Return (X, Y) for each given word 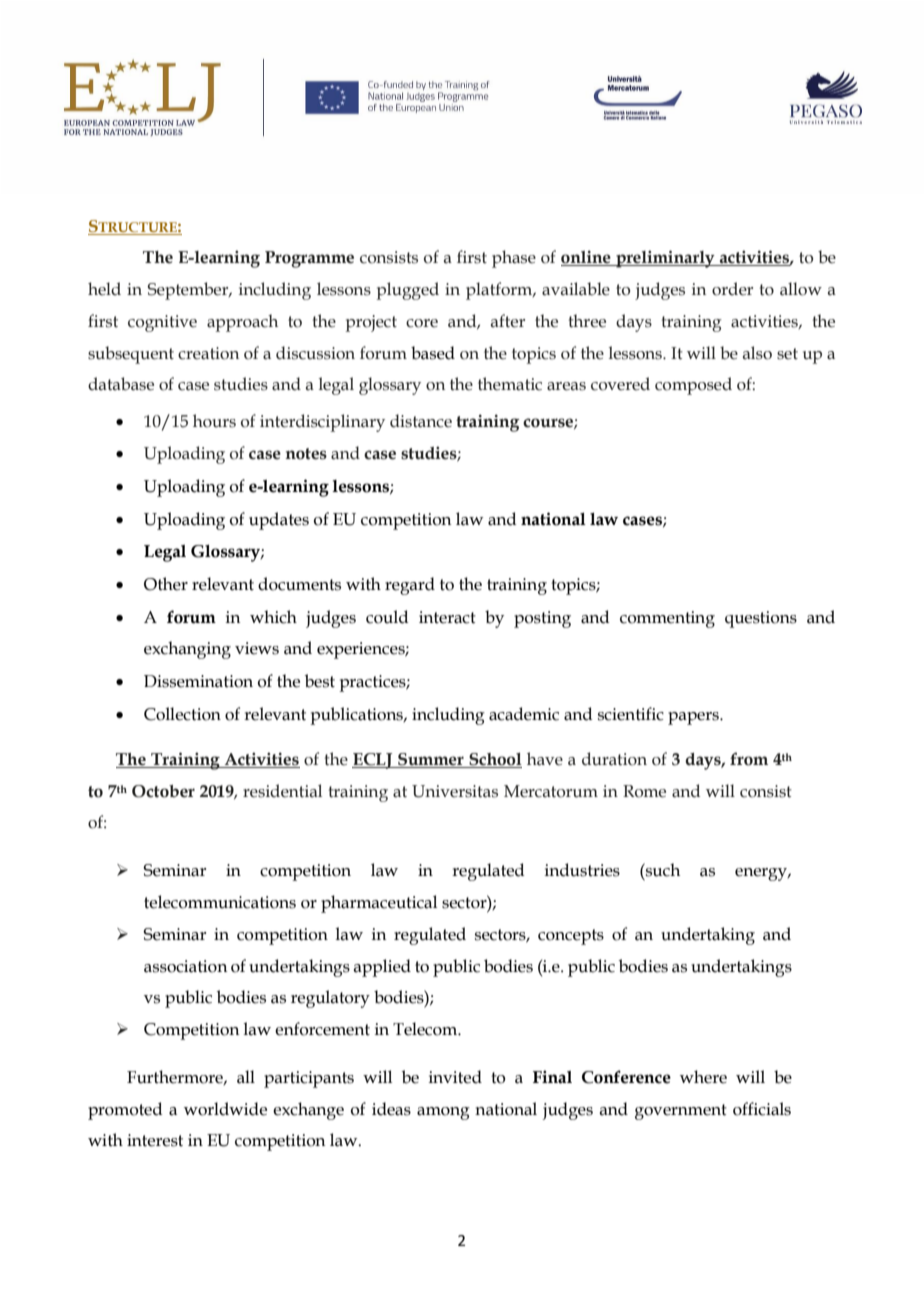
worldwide (225, 1109)
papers (694, 718)
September (189, 291)
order (732, 289)
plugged (407, 291)
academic (524, 714)
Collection (182, 714)
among (443, 1113)
